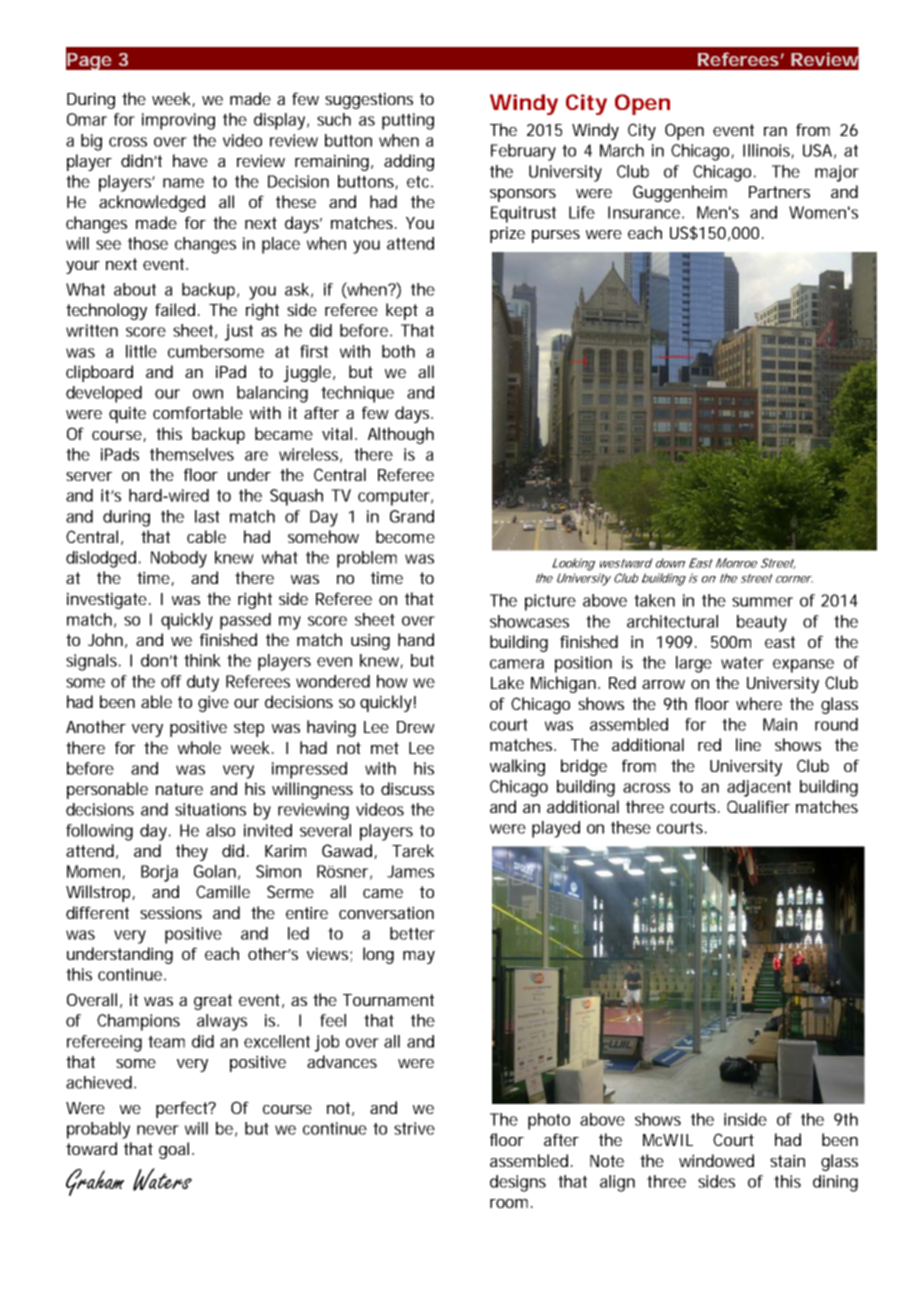 This screenshot has height=1308, width=924. I want to click on think, so click(202, 660).
